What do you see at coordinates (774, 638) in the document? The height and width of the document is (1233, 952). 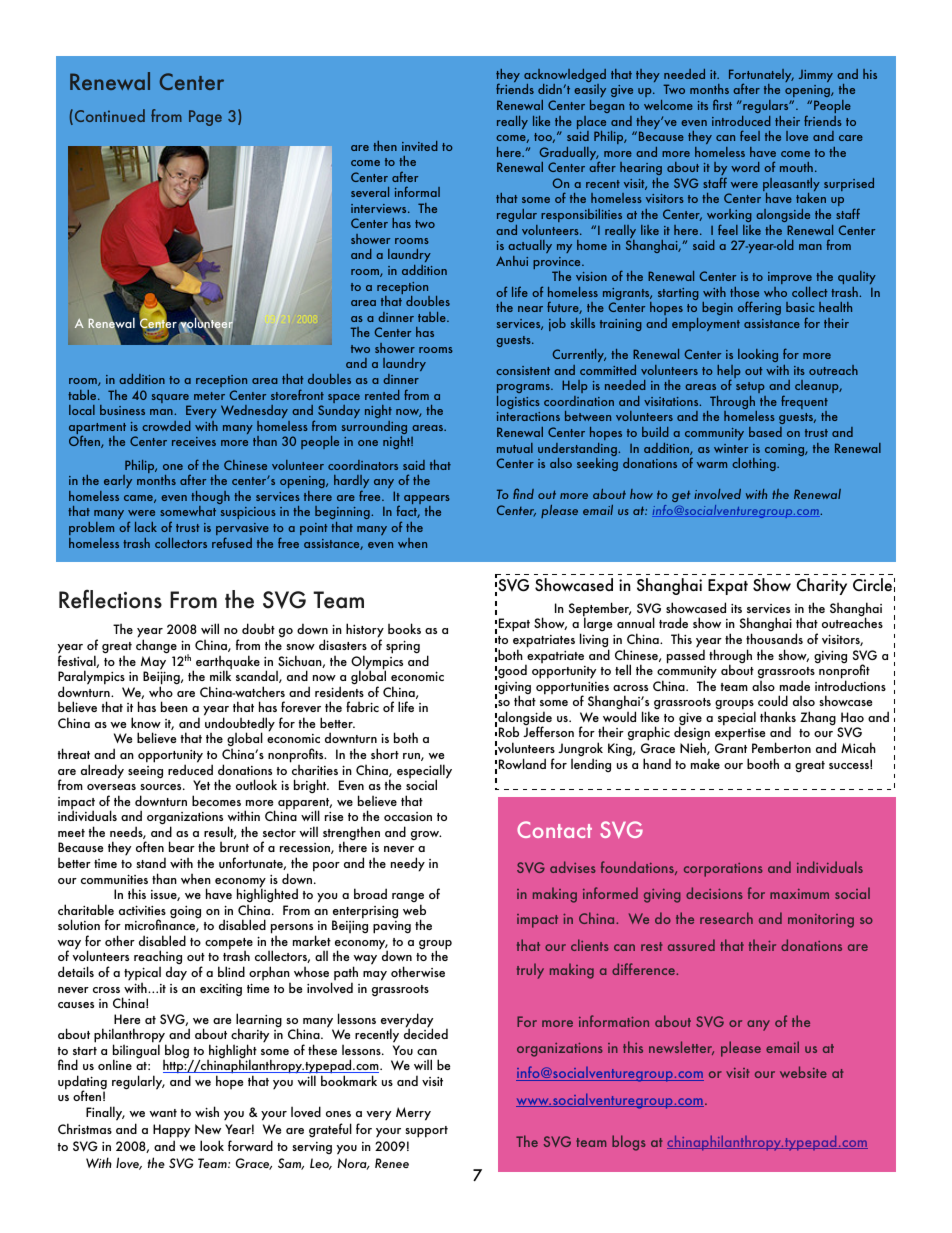 I see `thousands` at bounding box center [774, 638].
